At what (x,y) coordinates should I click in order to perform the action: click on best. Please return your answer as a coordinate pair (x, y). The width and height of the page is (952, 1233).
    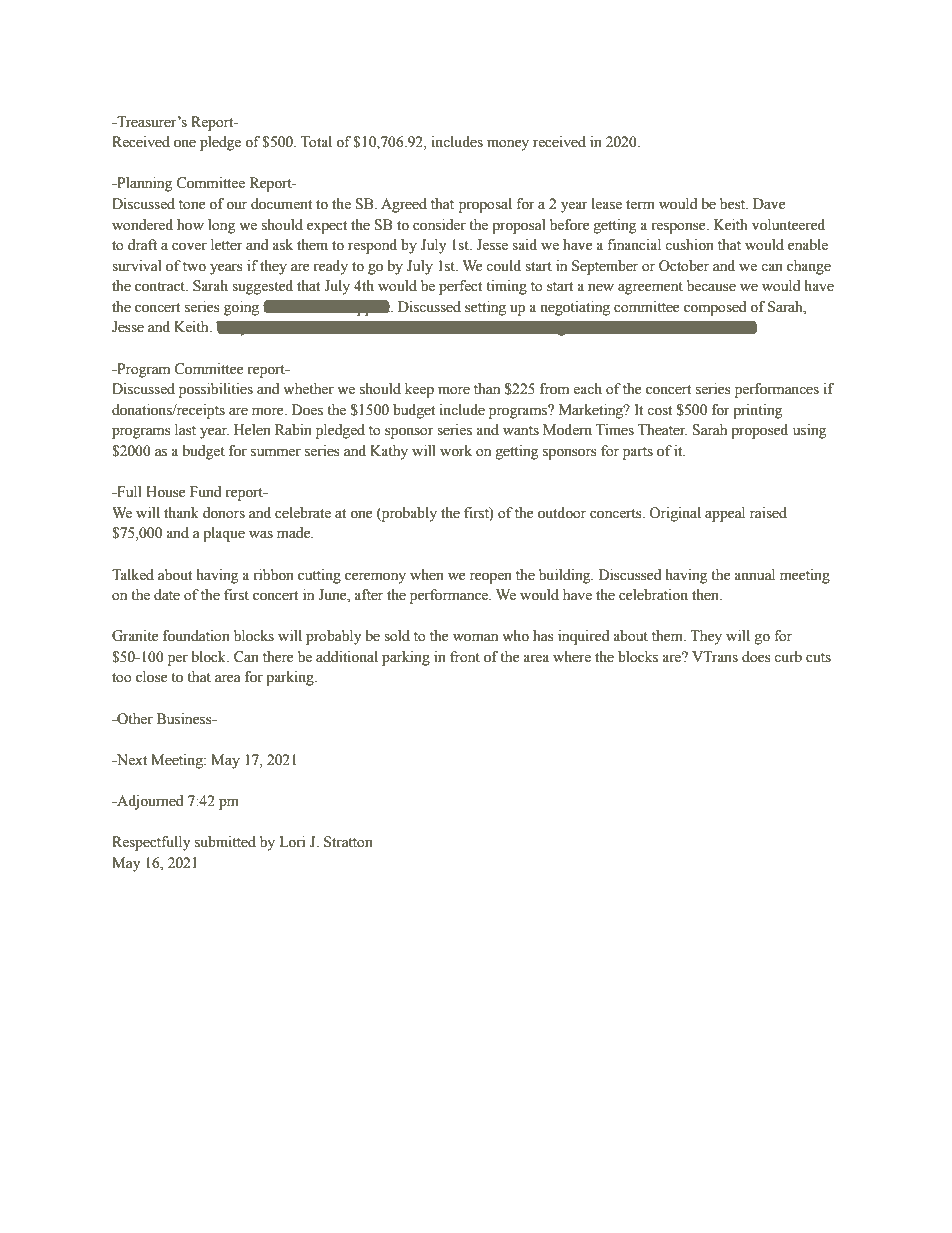
    Looking at the image, I should click on (734, 204).
